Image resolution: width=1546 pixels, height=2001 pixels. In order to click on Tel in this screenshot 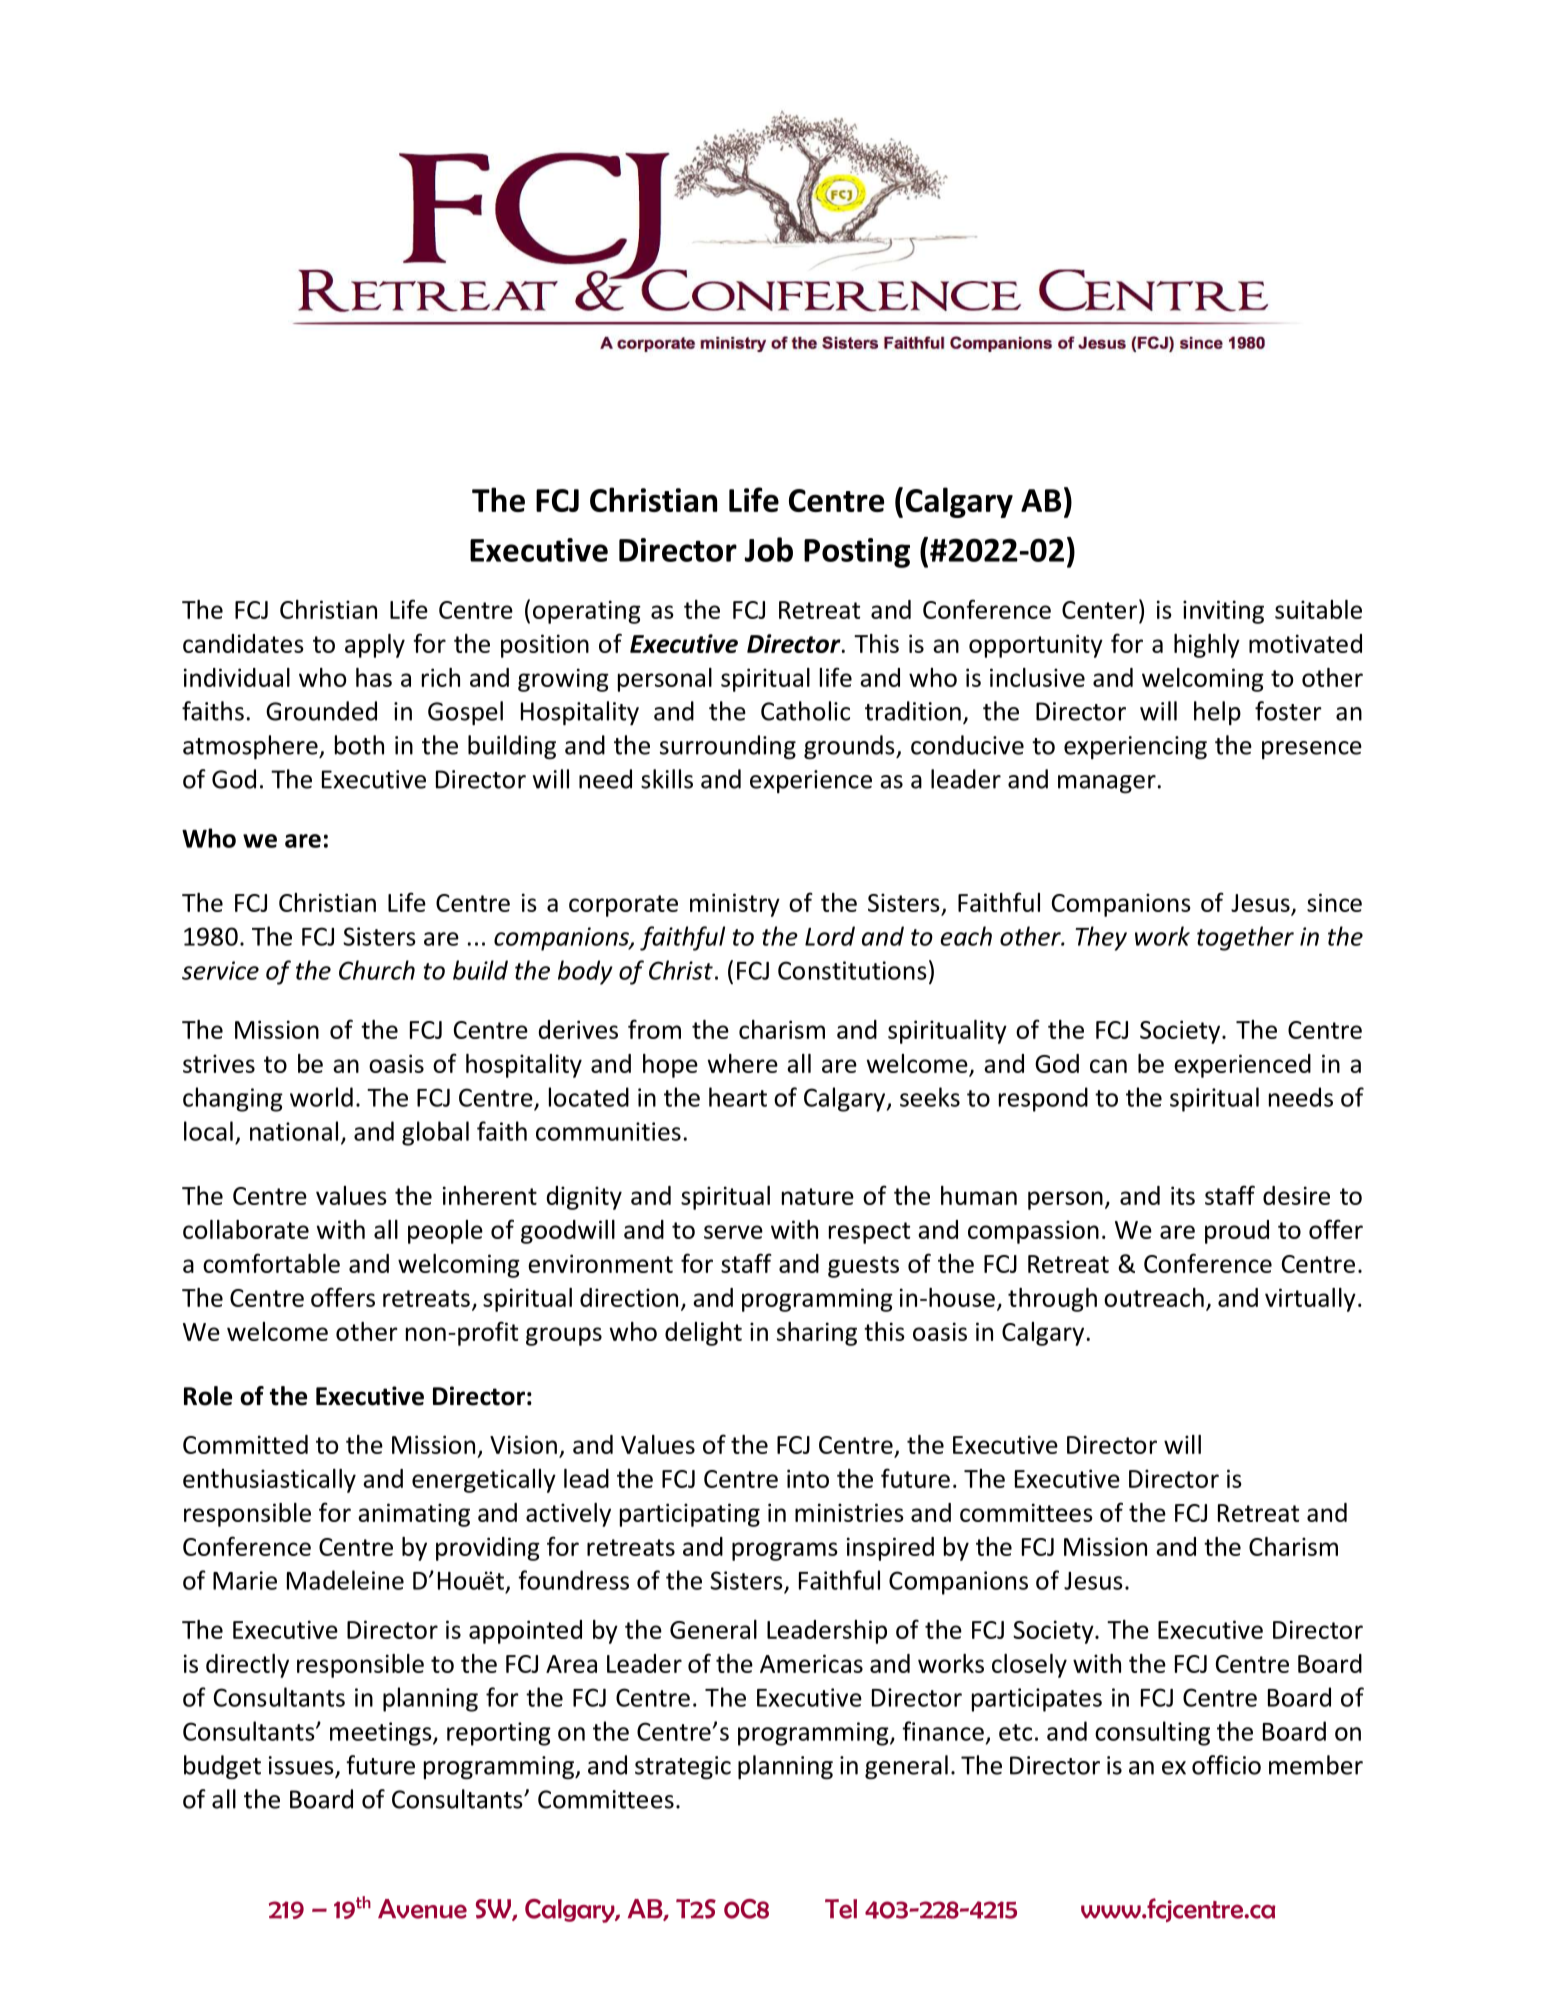, I will do `click(841, 1909)`.
